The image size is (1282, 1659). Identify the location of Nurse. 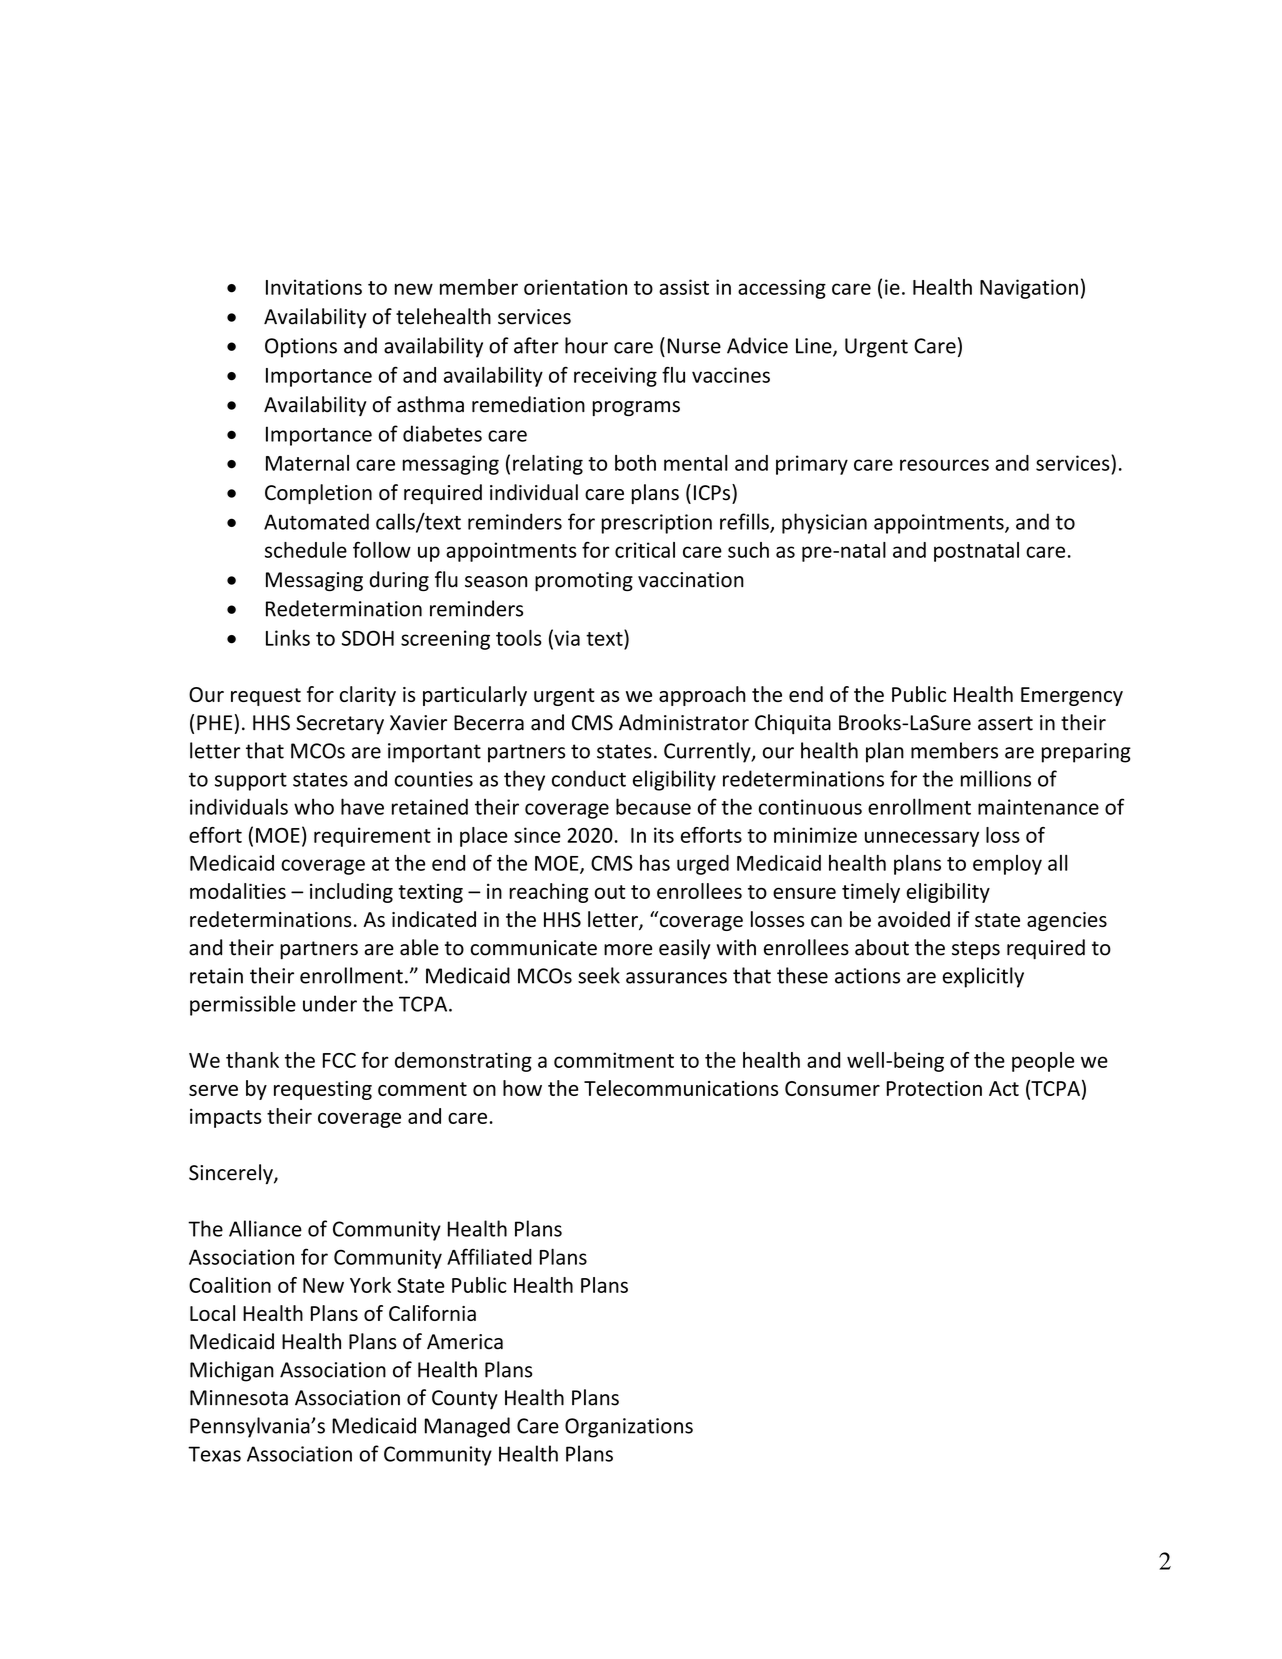
(694, 346).
